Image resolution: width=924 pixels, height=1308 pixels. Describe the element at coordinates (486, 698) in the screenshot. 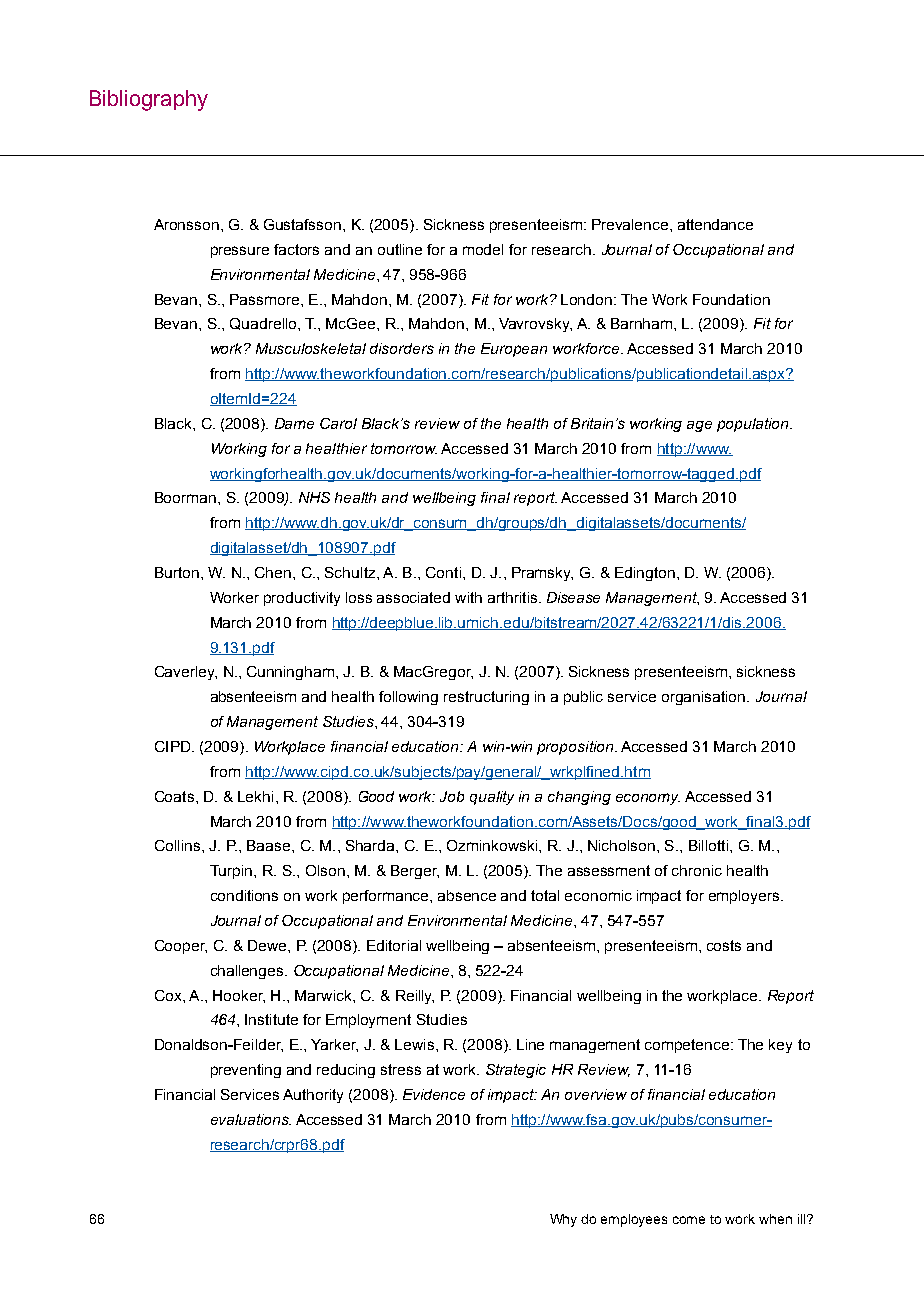

I see `restructuring` at that location.
